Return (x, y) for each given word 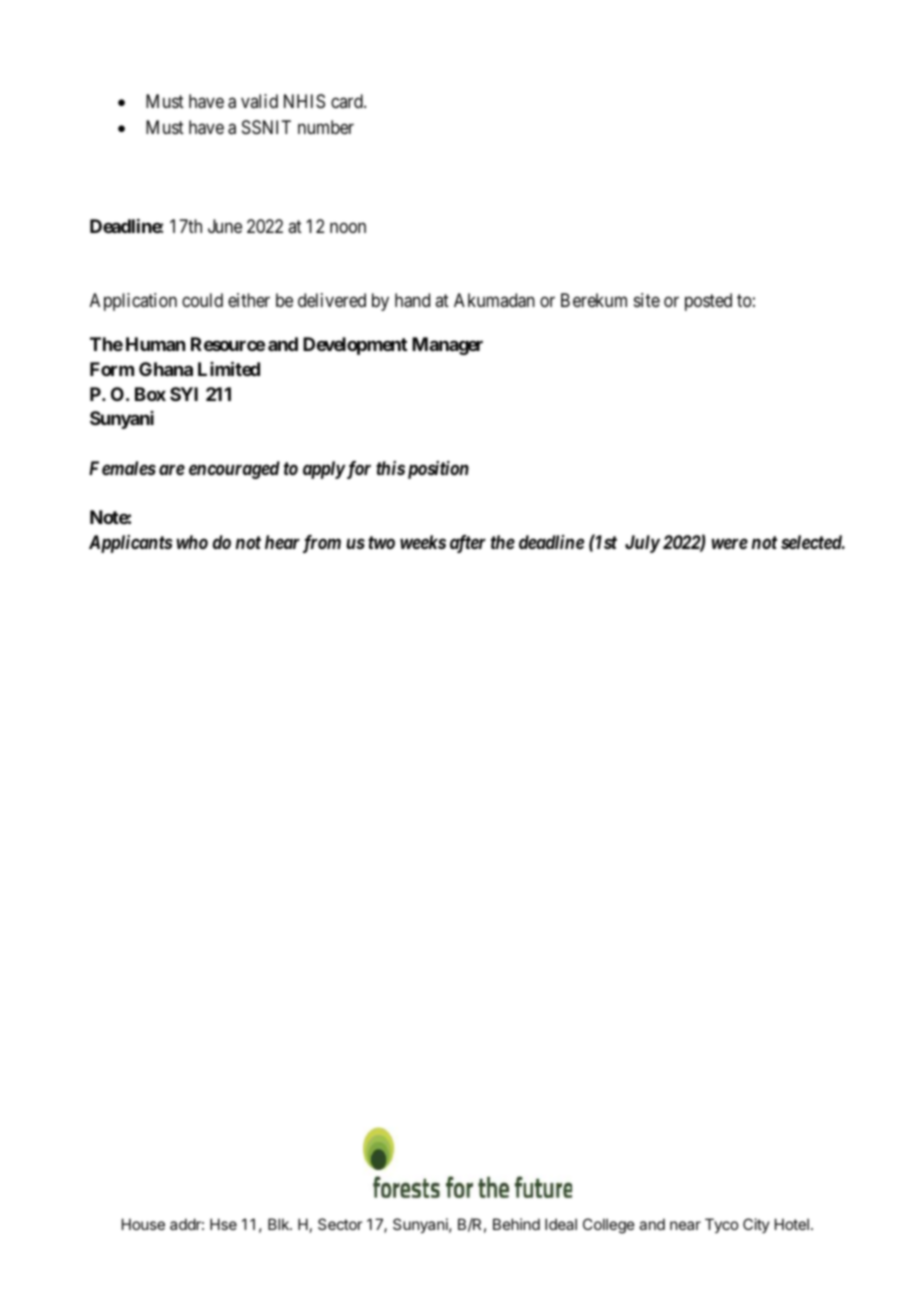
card (348, 101)
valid (259, 101)
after (468, 544)
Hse (223, 1224)
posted (708, 302)
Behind (516, 1224)
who (192, 542)
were (729, 543)
